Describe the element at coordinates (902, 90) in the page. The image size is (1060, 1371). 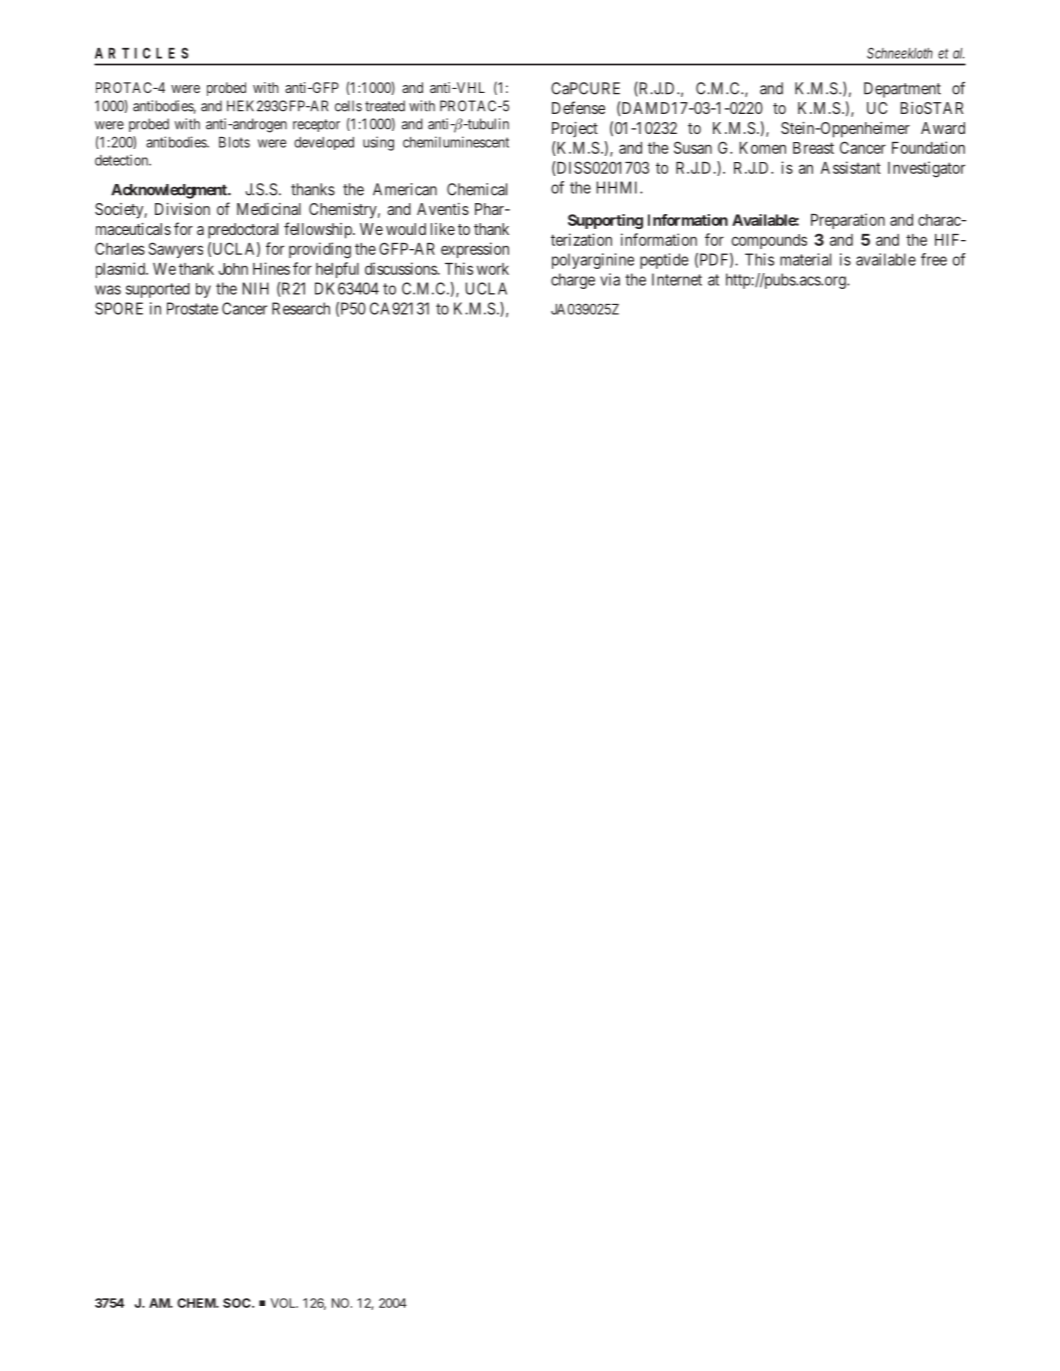
I see `Department` at that location.
